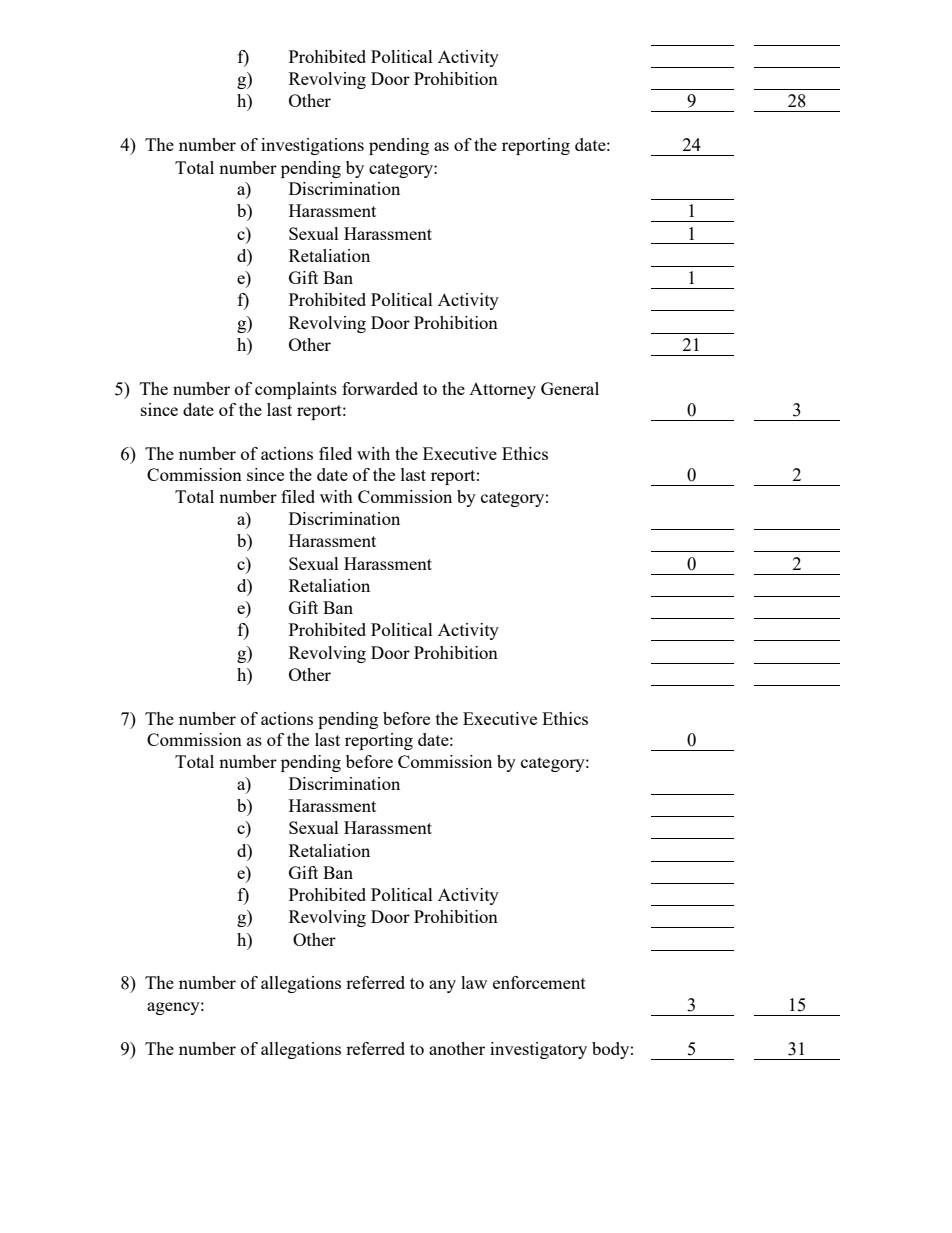 This image has height=1233, width=952. What do you see at coordinates (474, 982) in the image?
I see `law` at bounding box center [474, 982].
